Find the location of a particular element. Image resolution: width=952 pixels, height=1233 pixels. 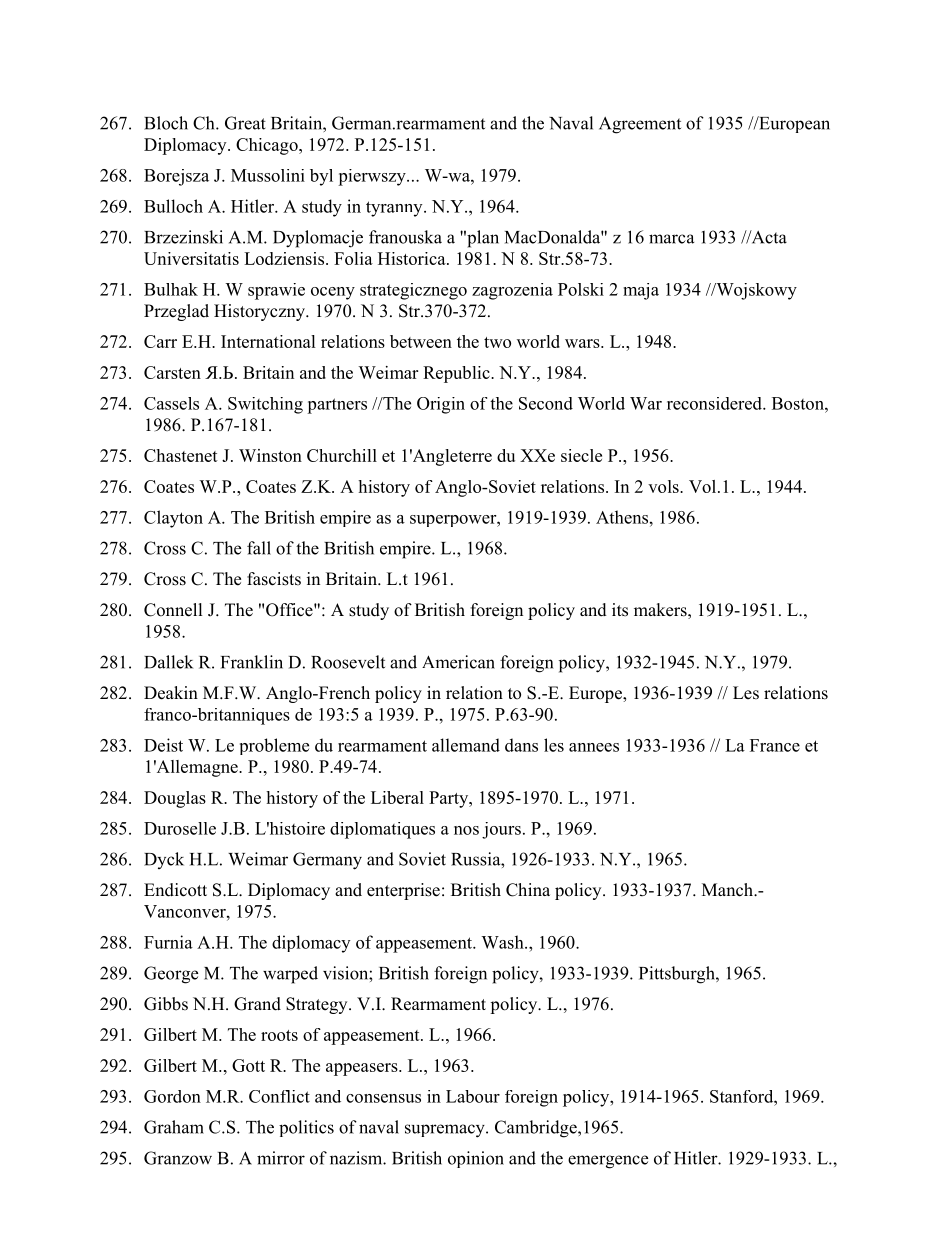

Conflict is located at coordinates (279, 1096).
